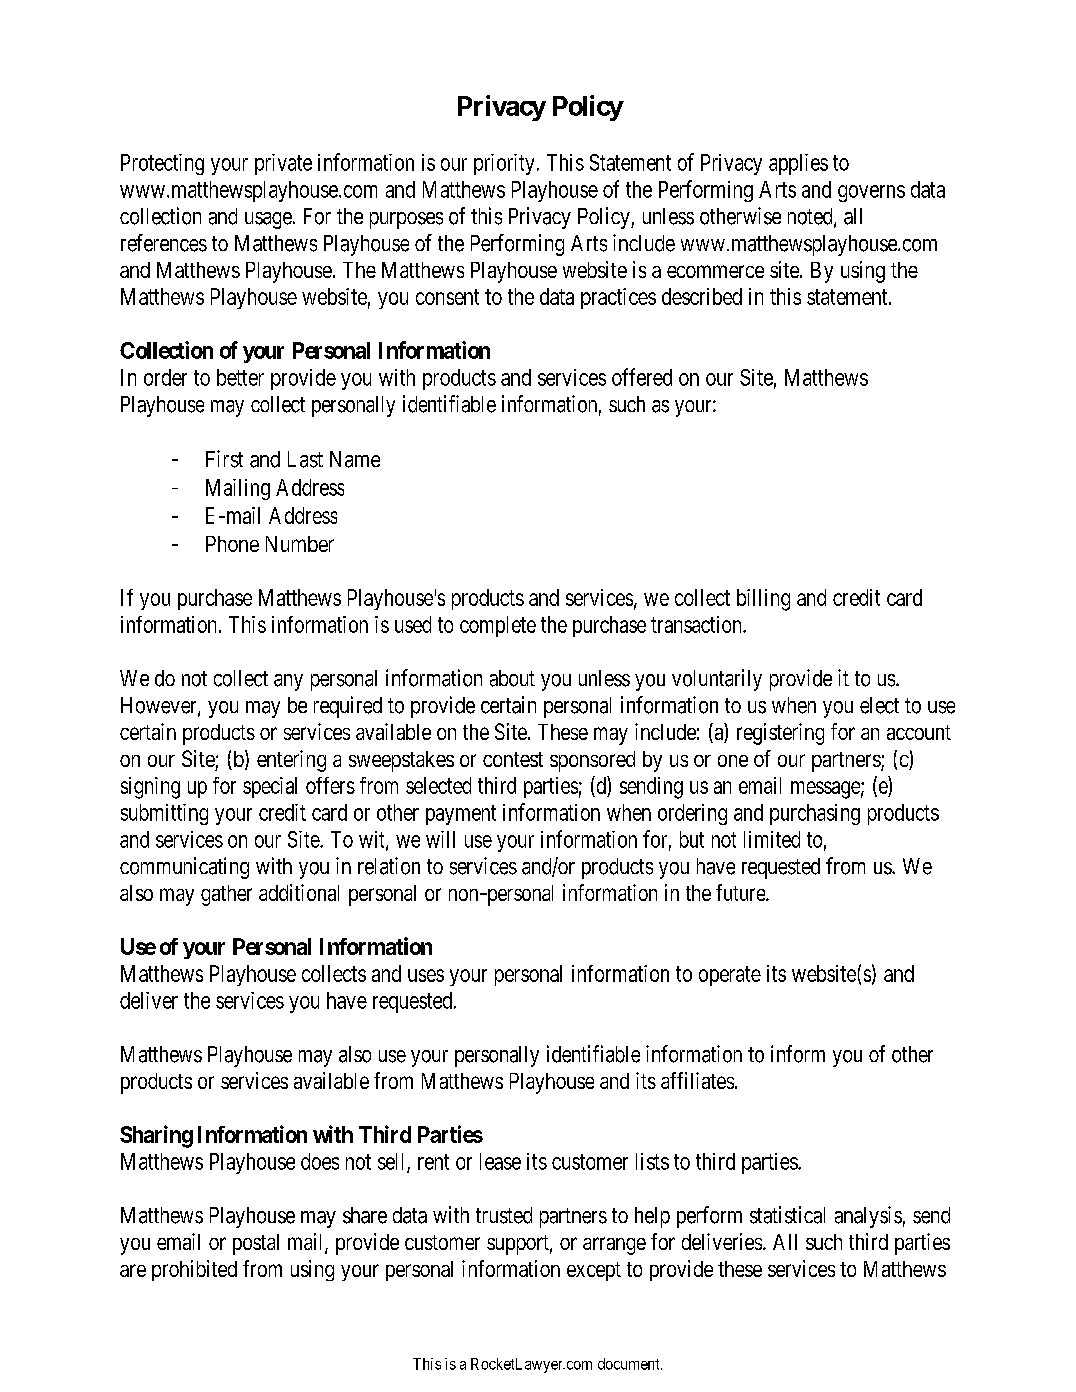 The width and height of the page is (1076, 1392). I want to click on prohibited, so click(194, 1270).
